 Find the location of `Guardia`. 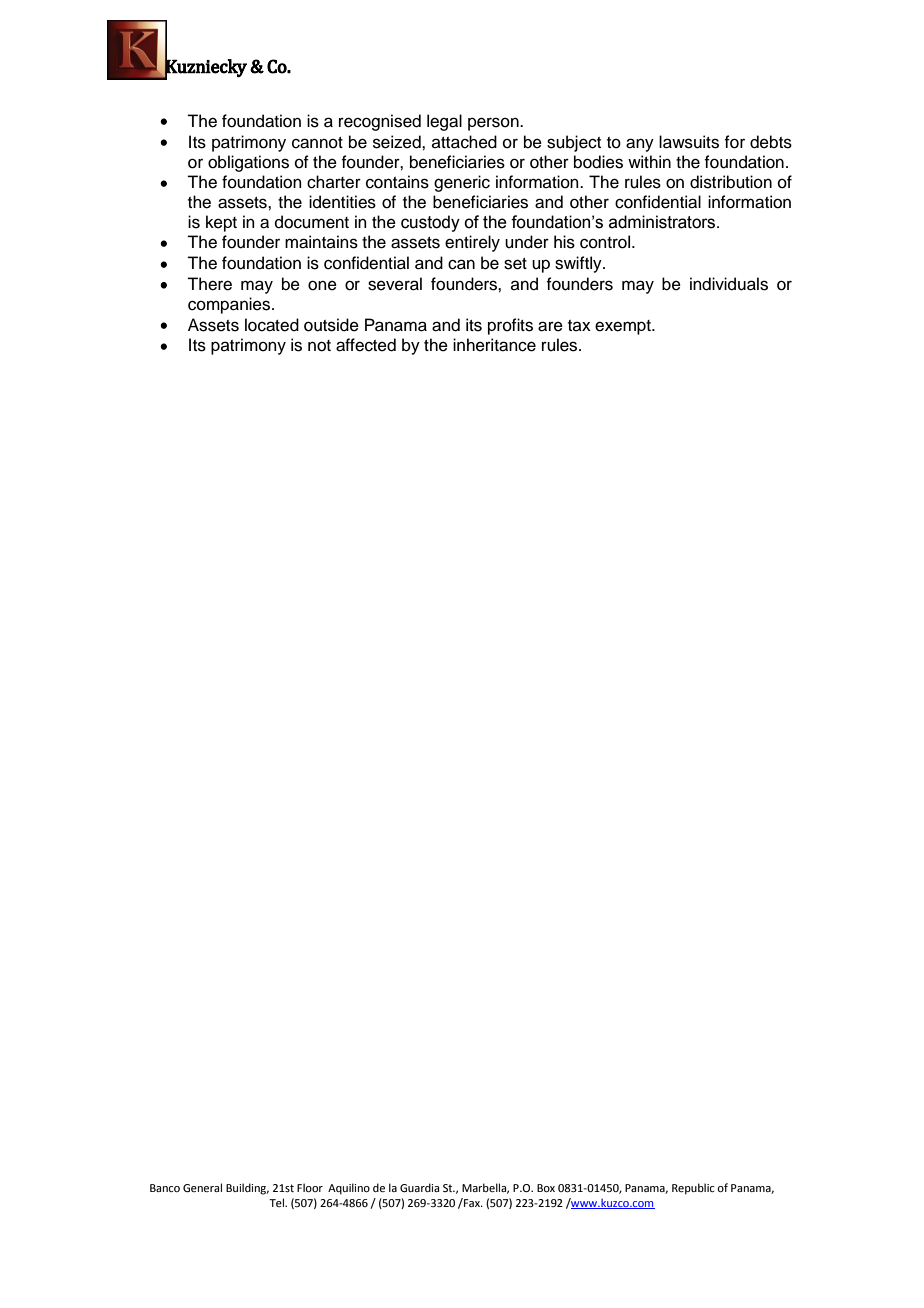

Guardia is located at coordinates (419, 1187).
